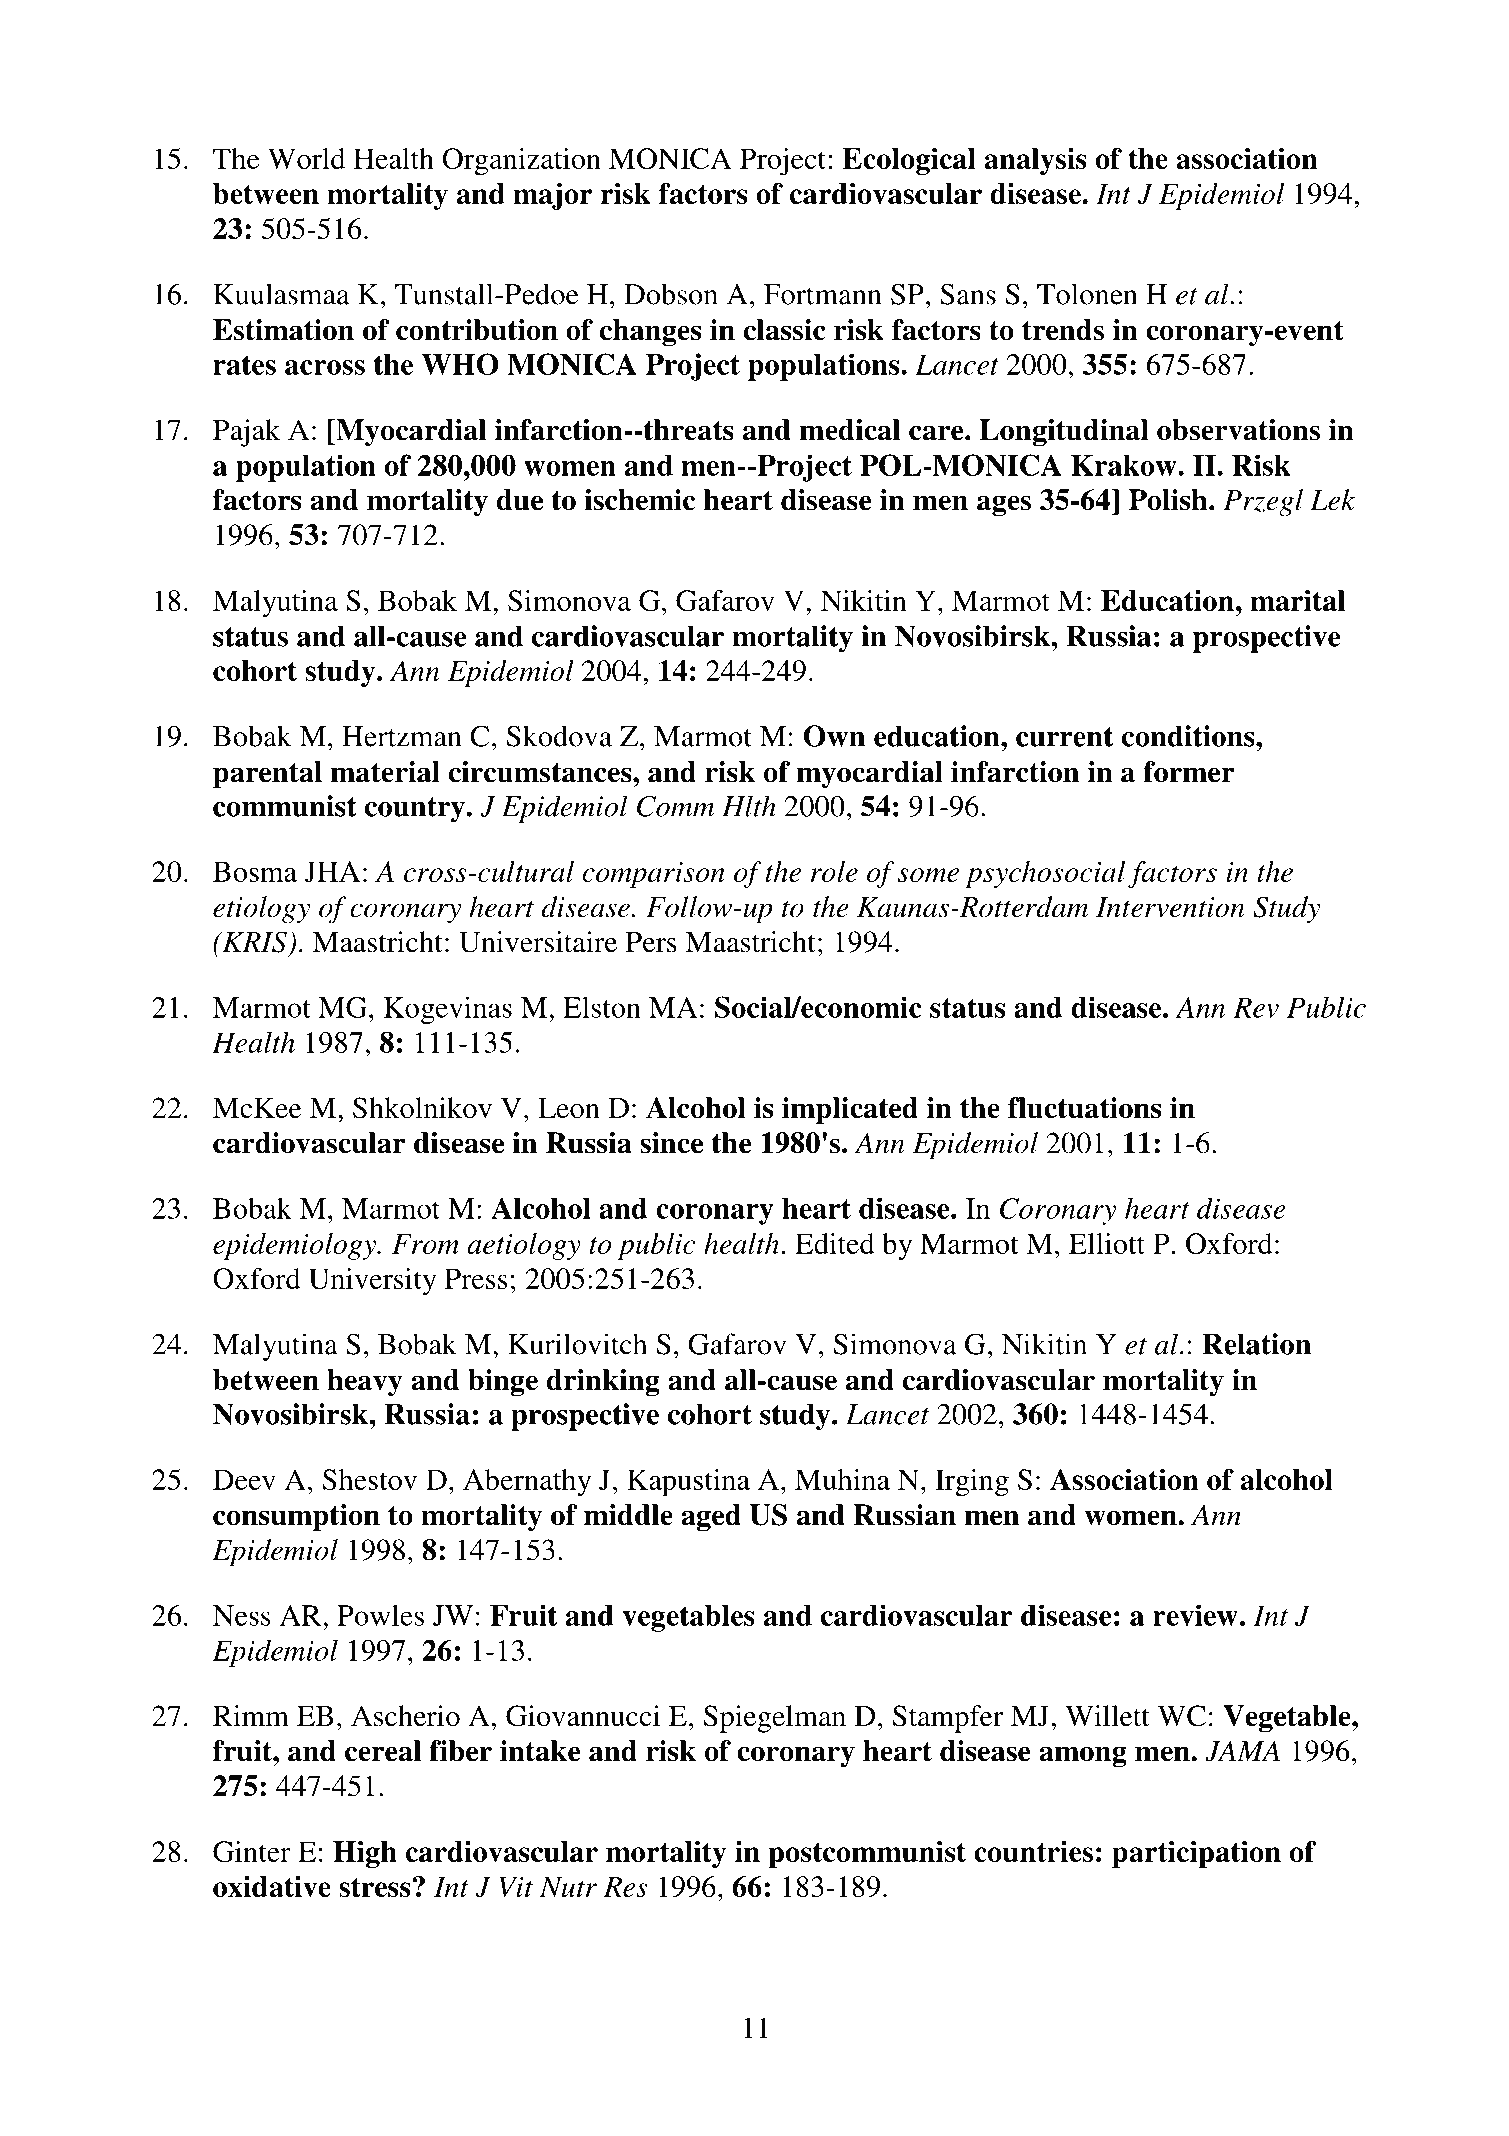 The width and height of the screenshot is (1509, 2136). I want to click on Own, so click(834, 736).
